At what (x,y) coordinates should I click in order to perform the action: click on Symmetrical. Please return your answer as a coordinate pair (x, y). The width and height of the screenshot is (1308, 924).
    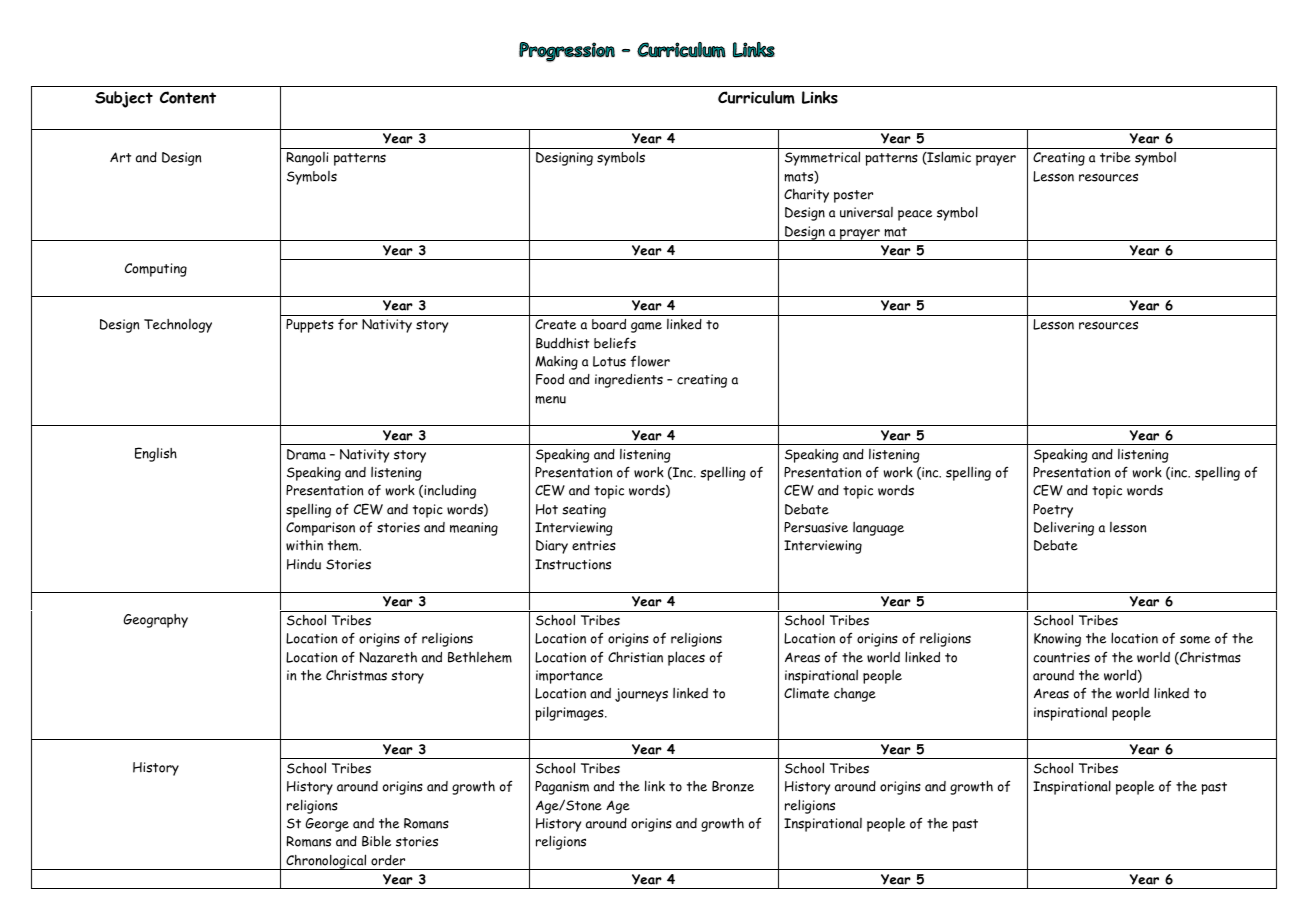
    Looking at the image, I should click on (822, 158).
